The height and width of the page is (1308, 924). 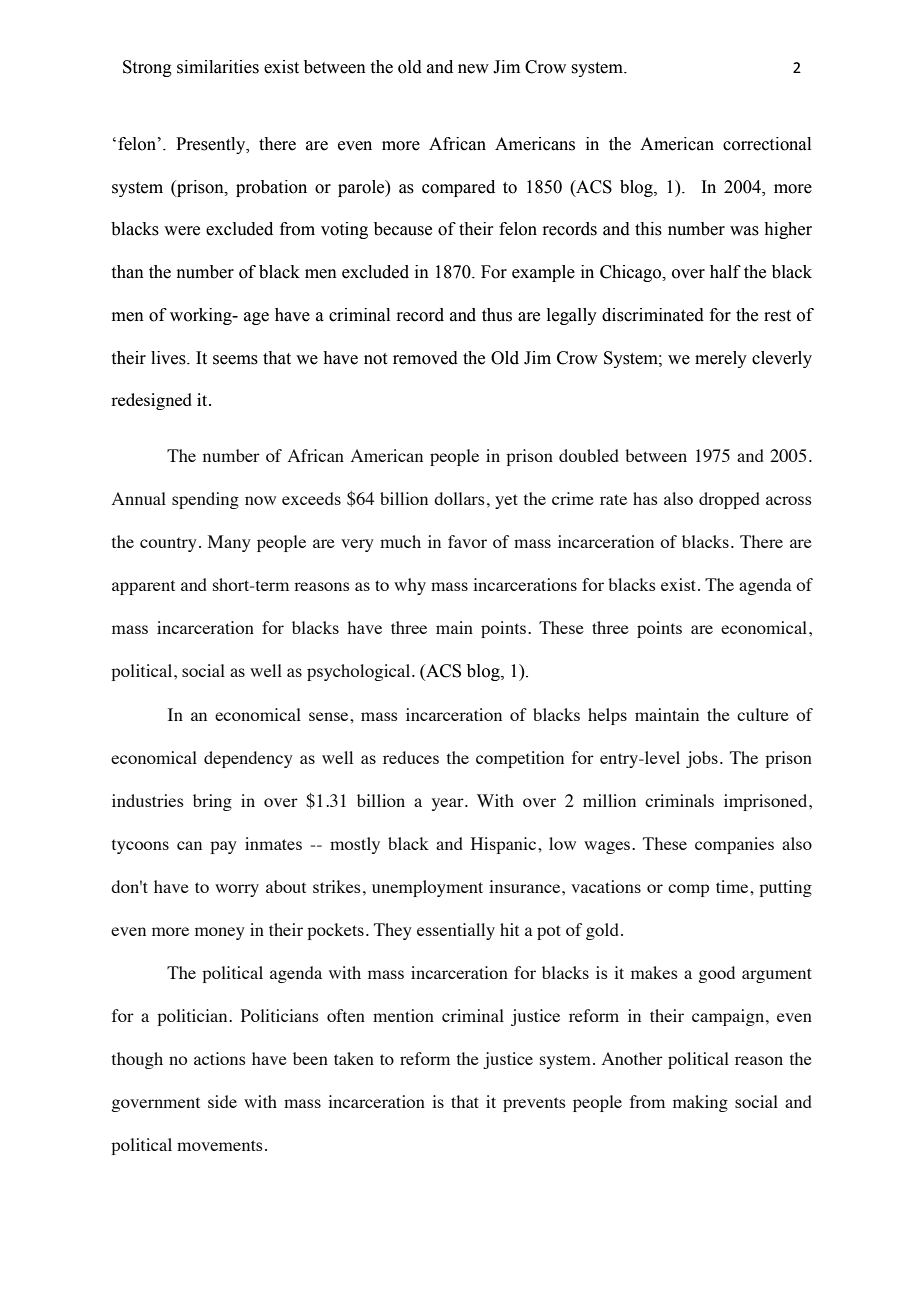 I want to click on apparent, so click(x=143, y=587).
